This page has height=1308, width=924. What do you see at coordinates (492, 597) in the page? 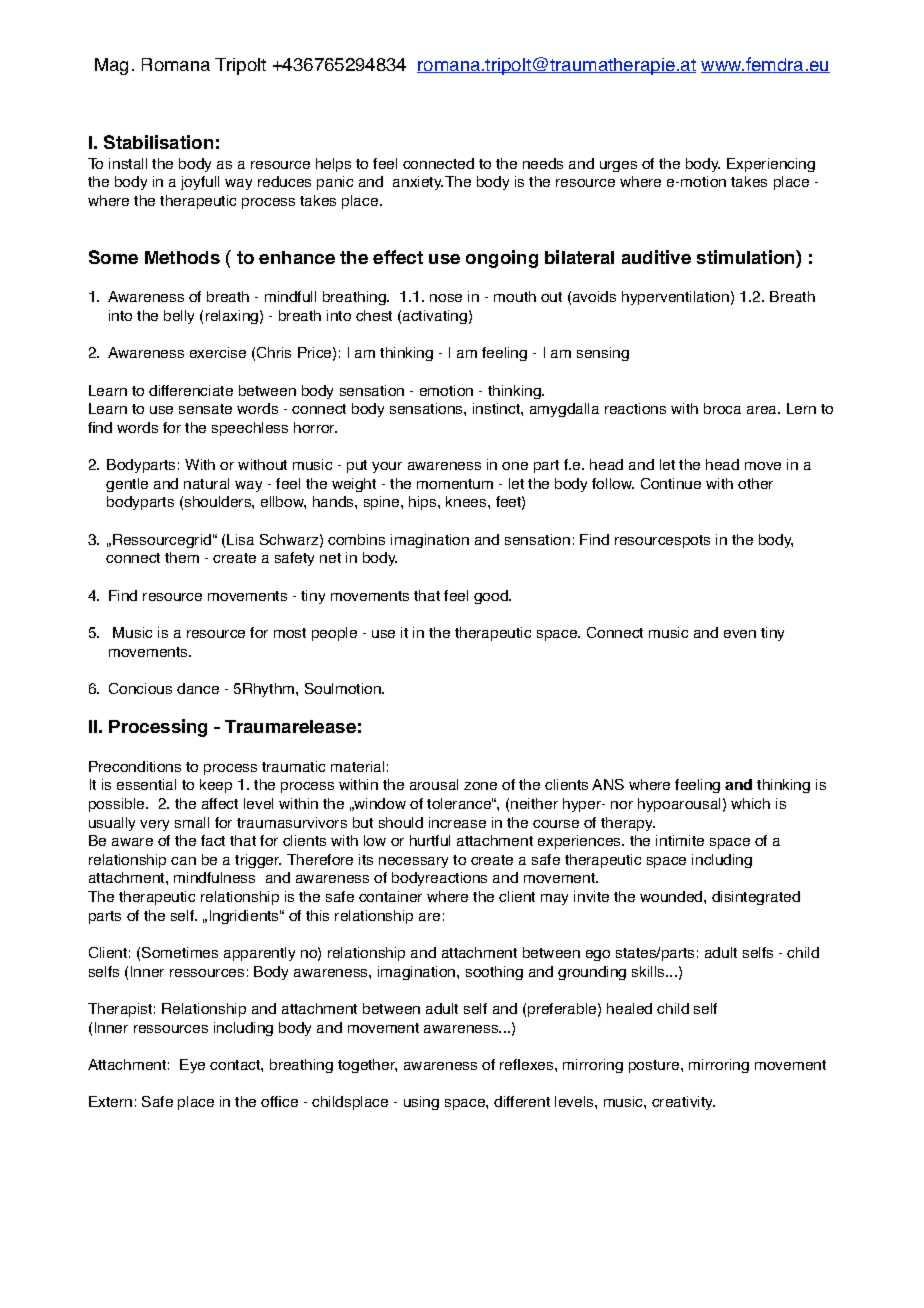
I see `good` at bounding box center [492, 597].
